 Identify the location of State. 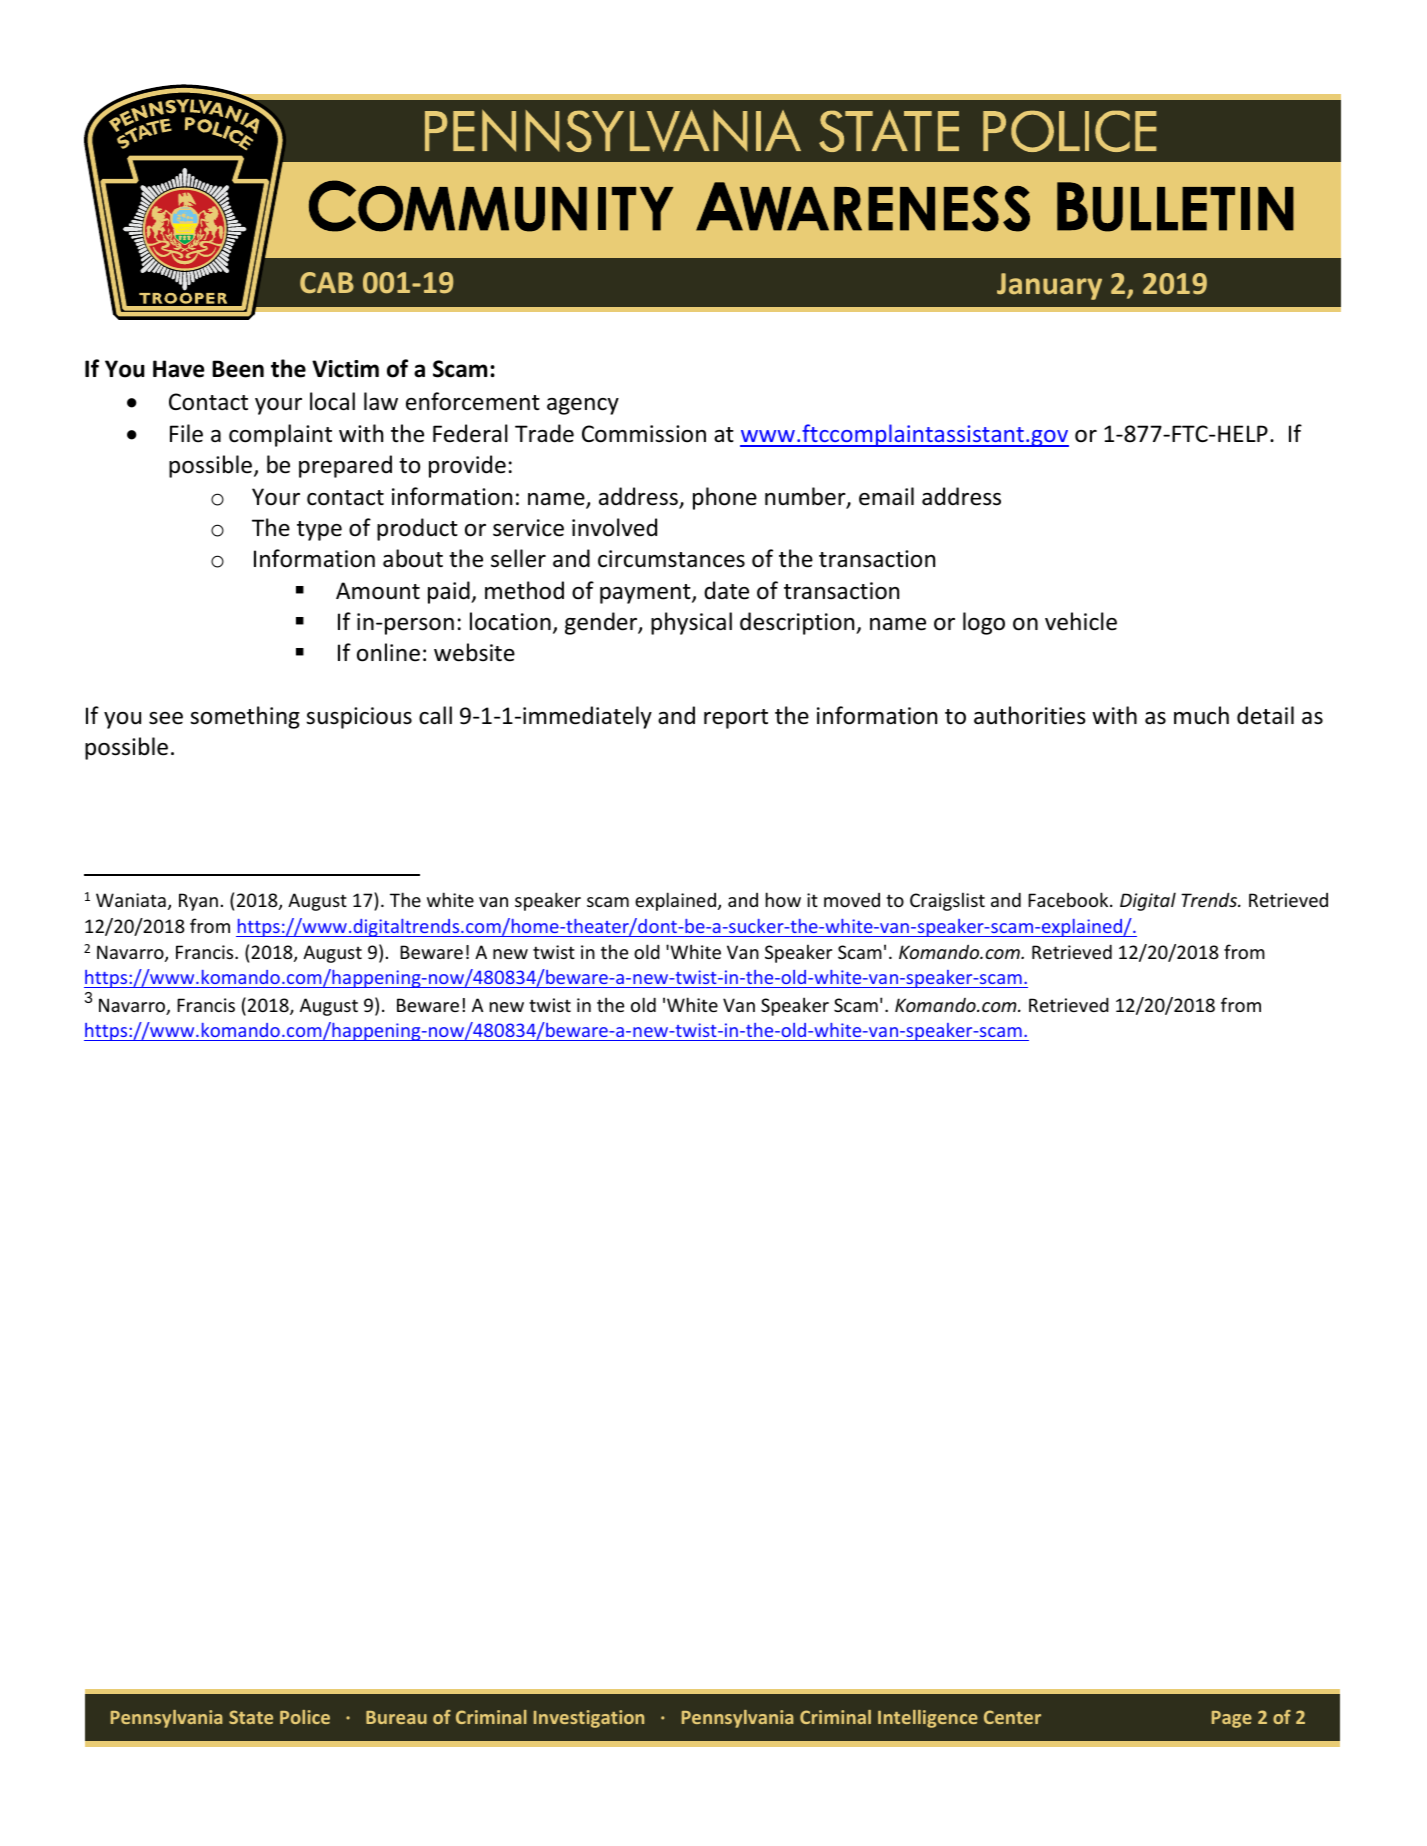
(251, 1717).
